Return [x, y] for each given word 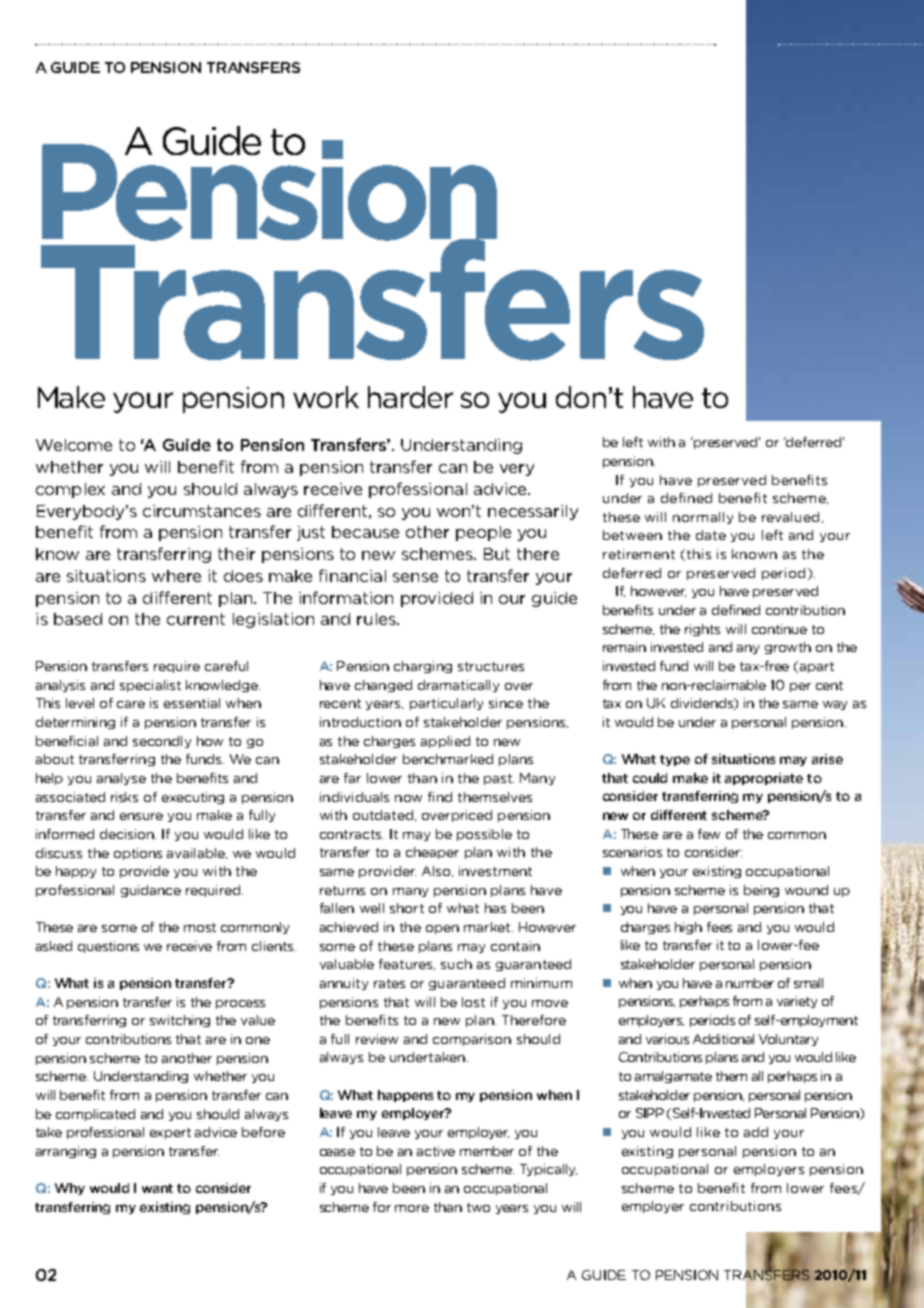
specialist [150, 686]
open [442, 929]
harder [410, 397]
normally [703, 518]
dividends [703, 704]
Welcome [74, 445]
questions [108, 947]
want [157, 1188]
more [412, 1208]
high [688, 928]
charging [423, 667]
